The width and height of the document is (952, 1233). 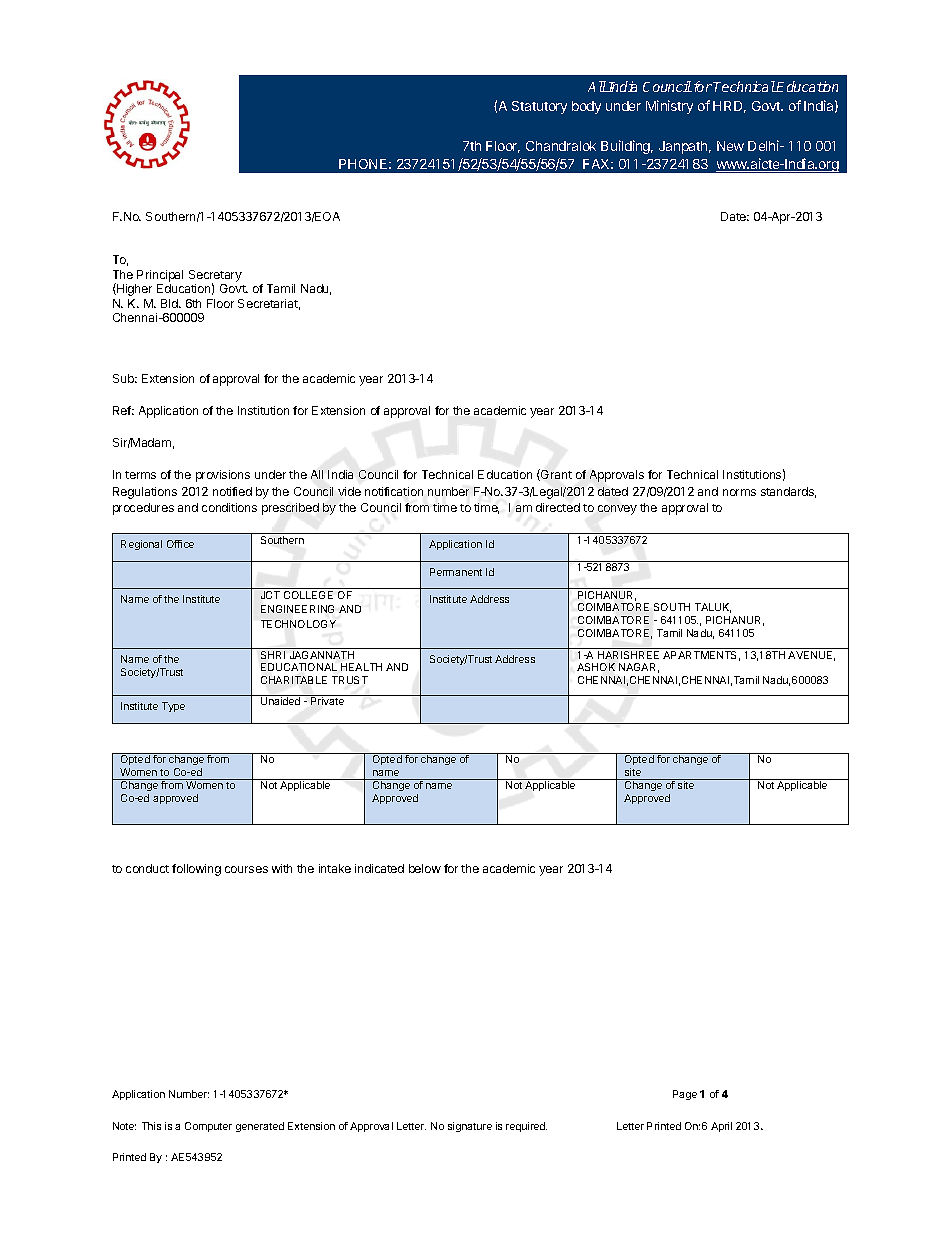 What do you see at coordinates (297, 609) in the document?
I see `ENGINEERING` at bounding box center [297, 609].
